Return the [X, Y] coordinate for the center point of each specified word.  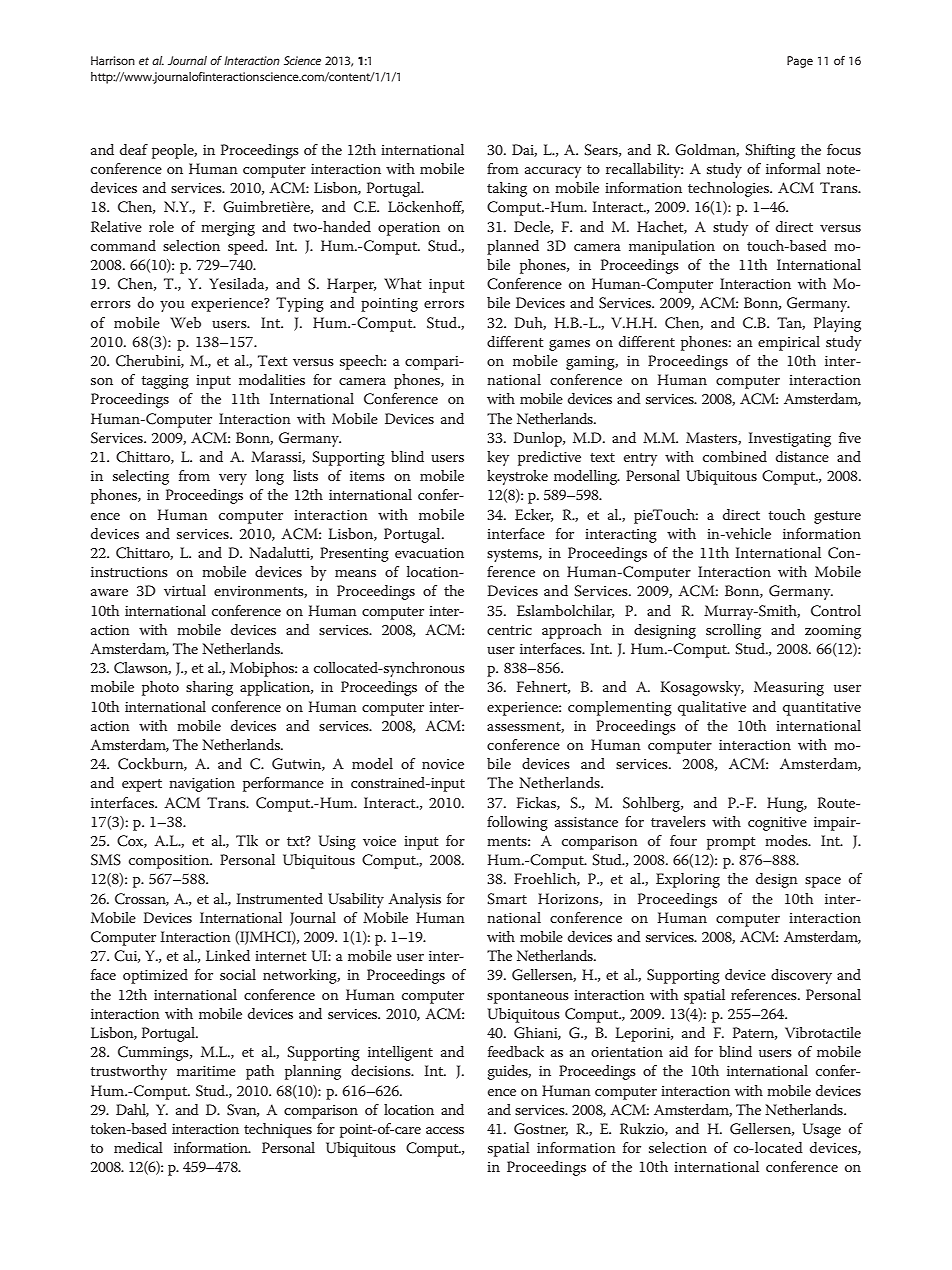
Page [800, 62]
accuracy [553, 172]
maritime [206, 1071]
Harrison [113, 60]
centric [509, 630]
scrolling [733, 631]
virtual [185, 590]
